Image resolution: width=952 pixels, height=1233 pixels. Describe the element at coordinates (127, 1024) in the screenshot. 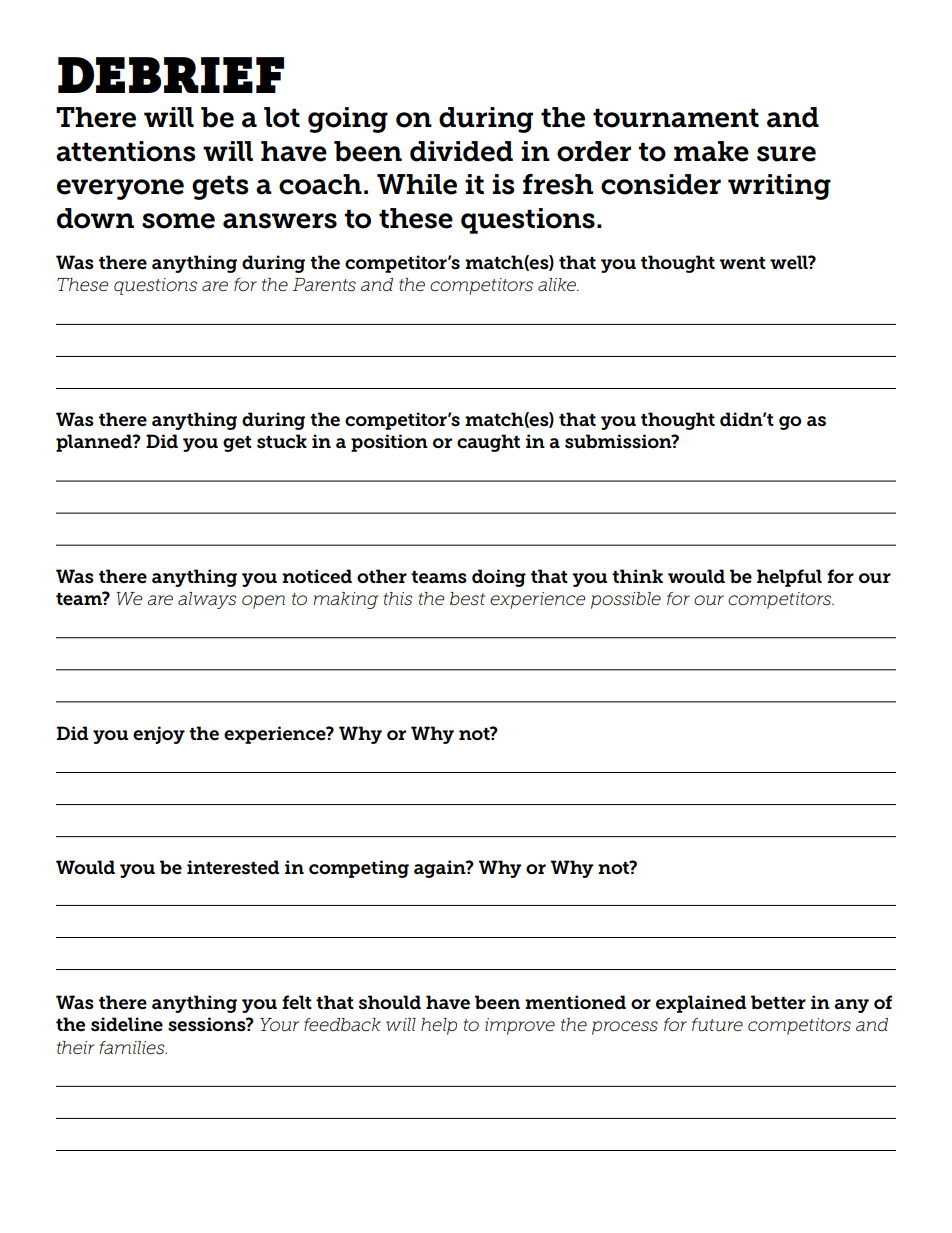

I see `sideline` at that location.
